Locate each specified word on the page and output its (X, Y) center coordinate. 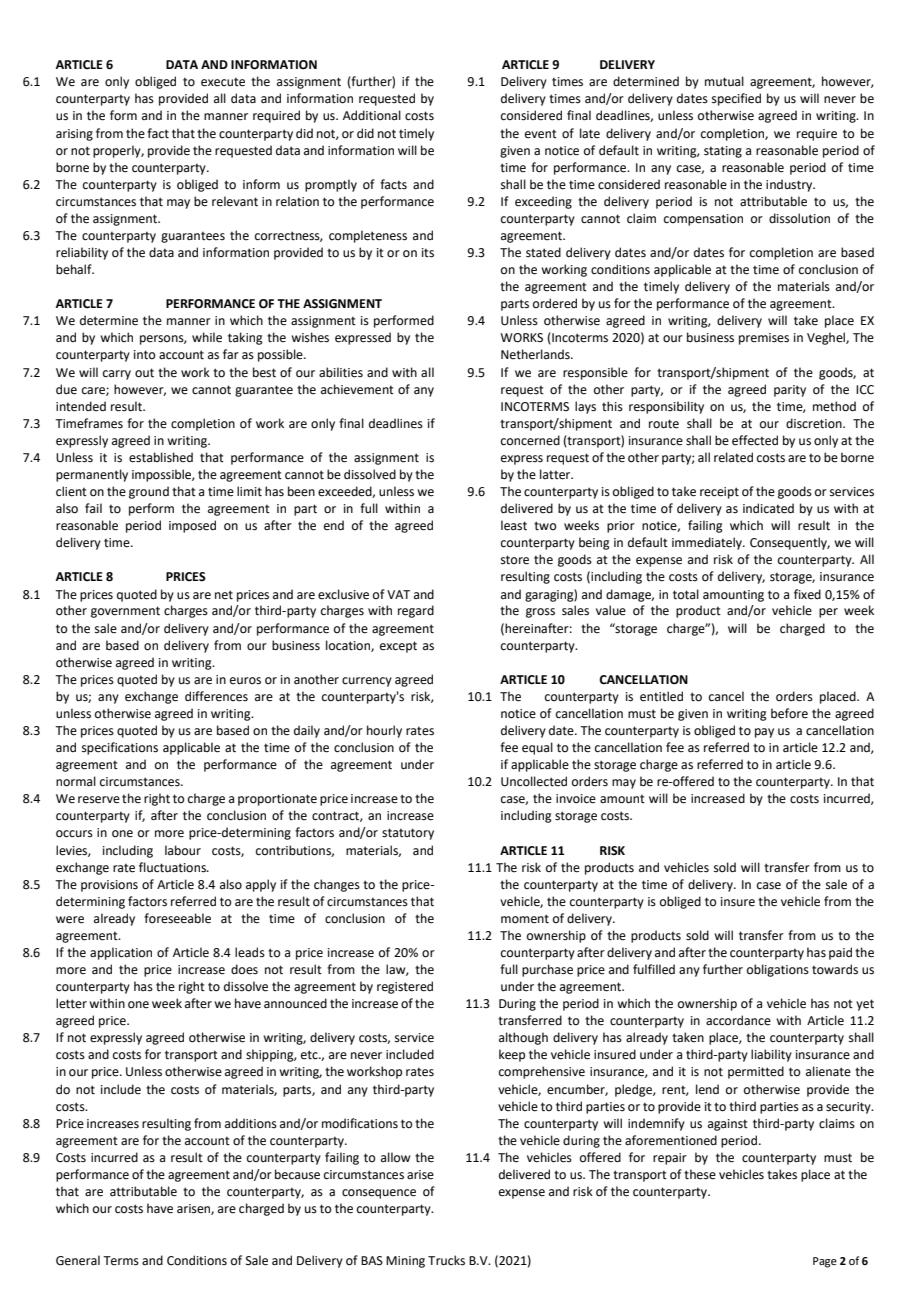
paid (840, 953)
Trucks (446, 1260)
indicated (768, 508)
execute (223, 82)
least (514, 525)
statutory (408, 834)
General (78, 1260)
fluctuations (173, 867)
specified (736, 99)
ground (149, 492)
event (541, 134)
